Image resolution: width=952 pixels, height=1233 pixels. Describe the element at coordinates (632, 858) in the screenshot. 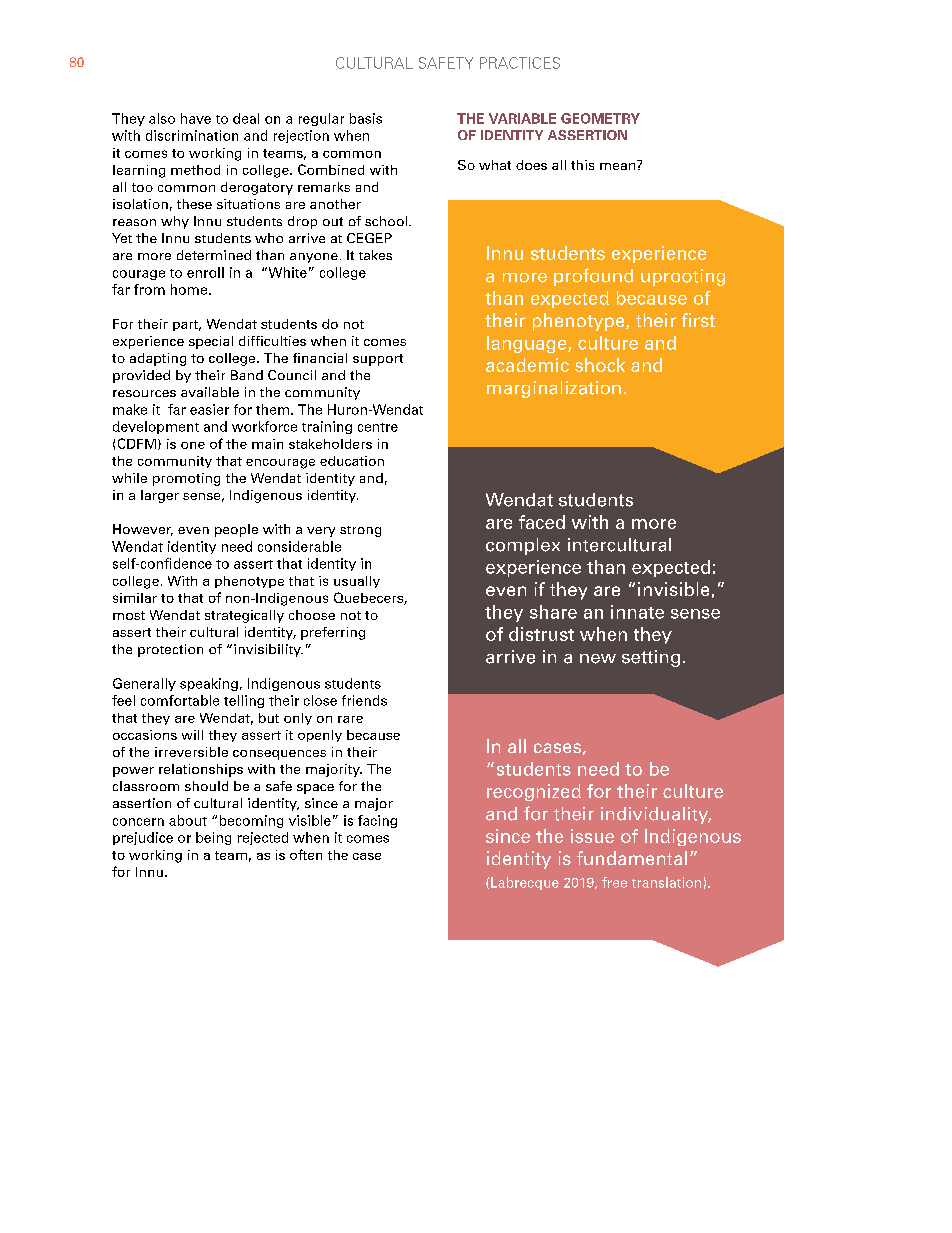

I see `fundamental` at that location.
